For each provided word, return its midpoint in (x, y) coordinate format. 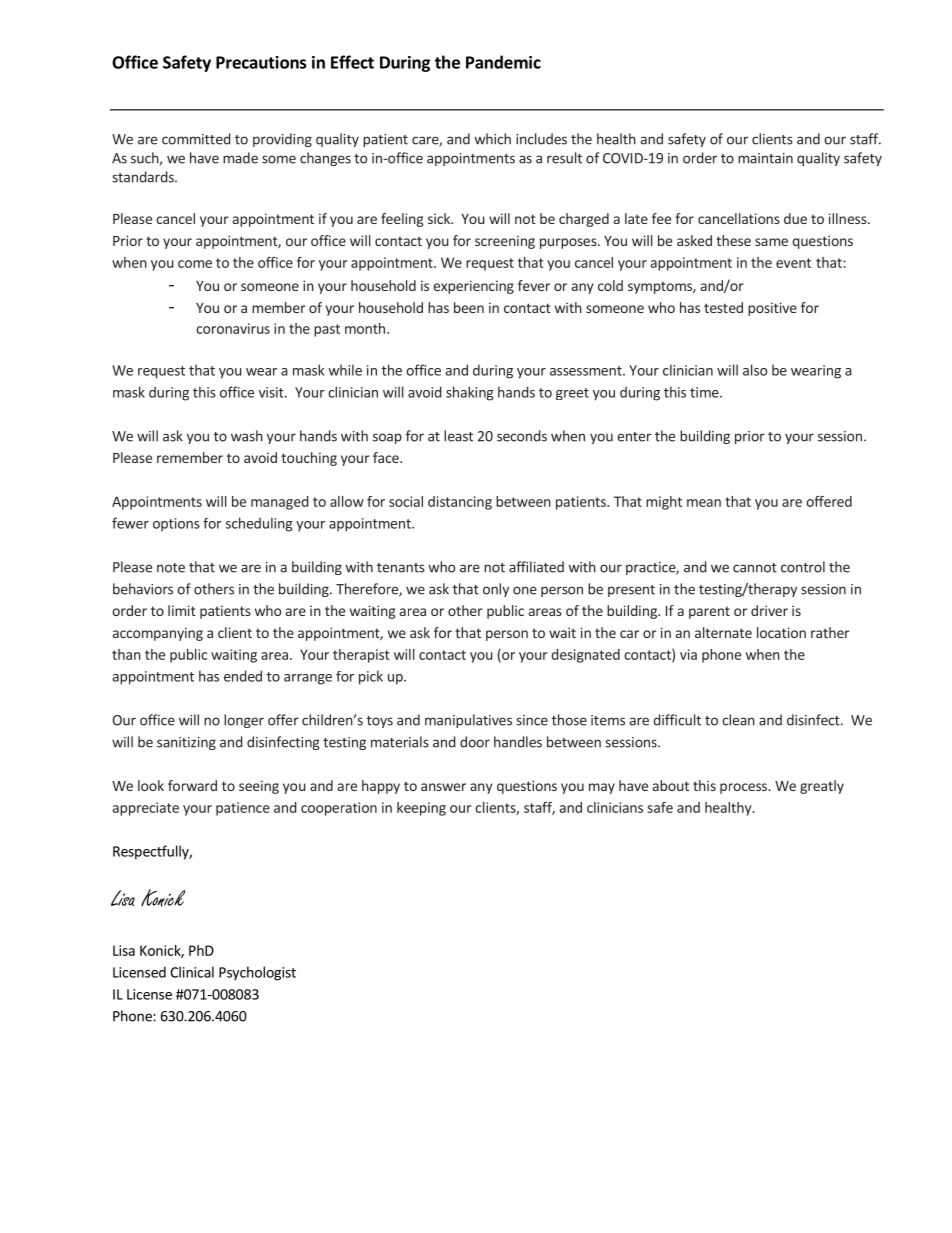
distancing (460, 503)
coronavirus (233, 328)
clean (738, 720)
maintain (765, 158)
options (176, 525)
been (469, 307)
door (475, 742)
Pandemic (503, 62)
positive (772, 309)
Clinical (192, 972)
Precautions (261, 62)
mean (704, 503)
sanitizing (186, 743)
